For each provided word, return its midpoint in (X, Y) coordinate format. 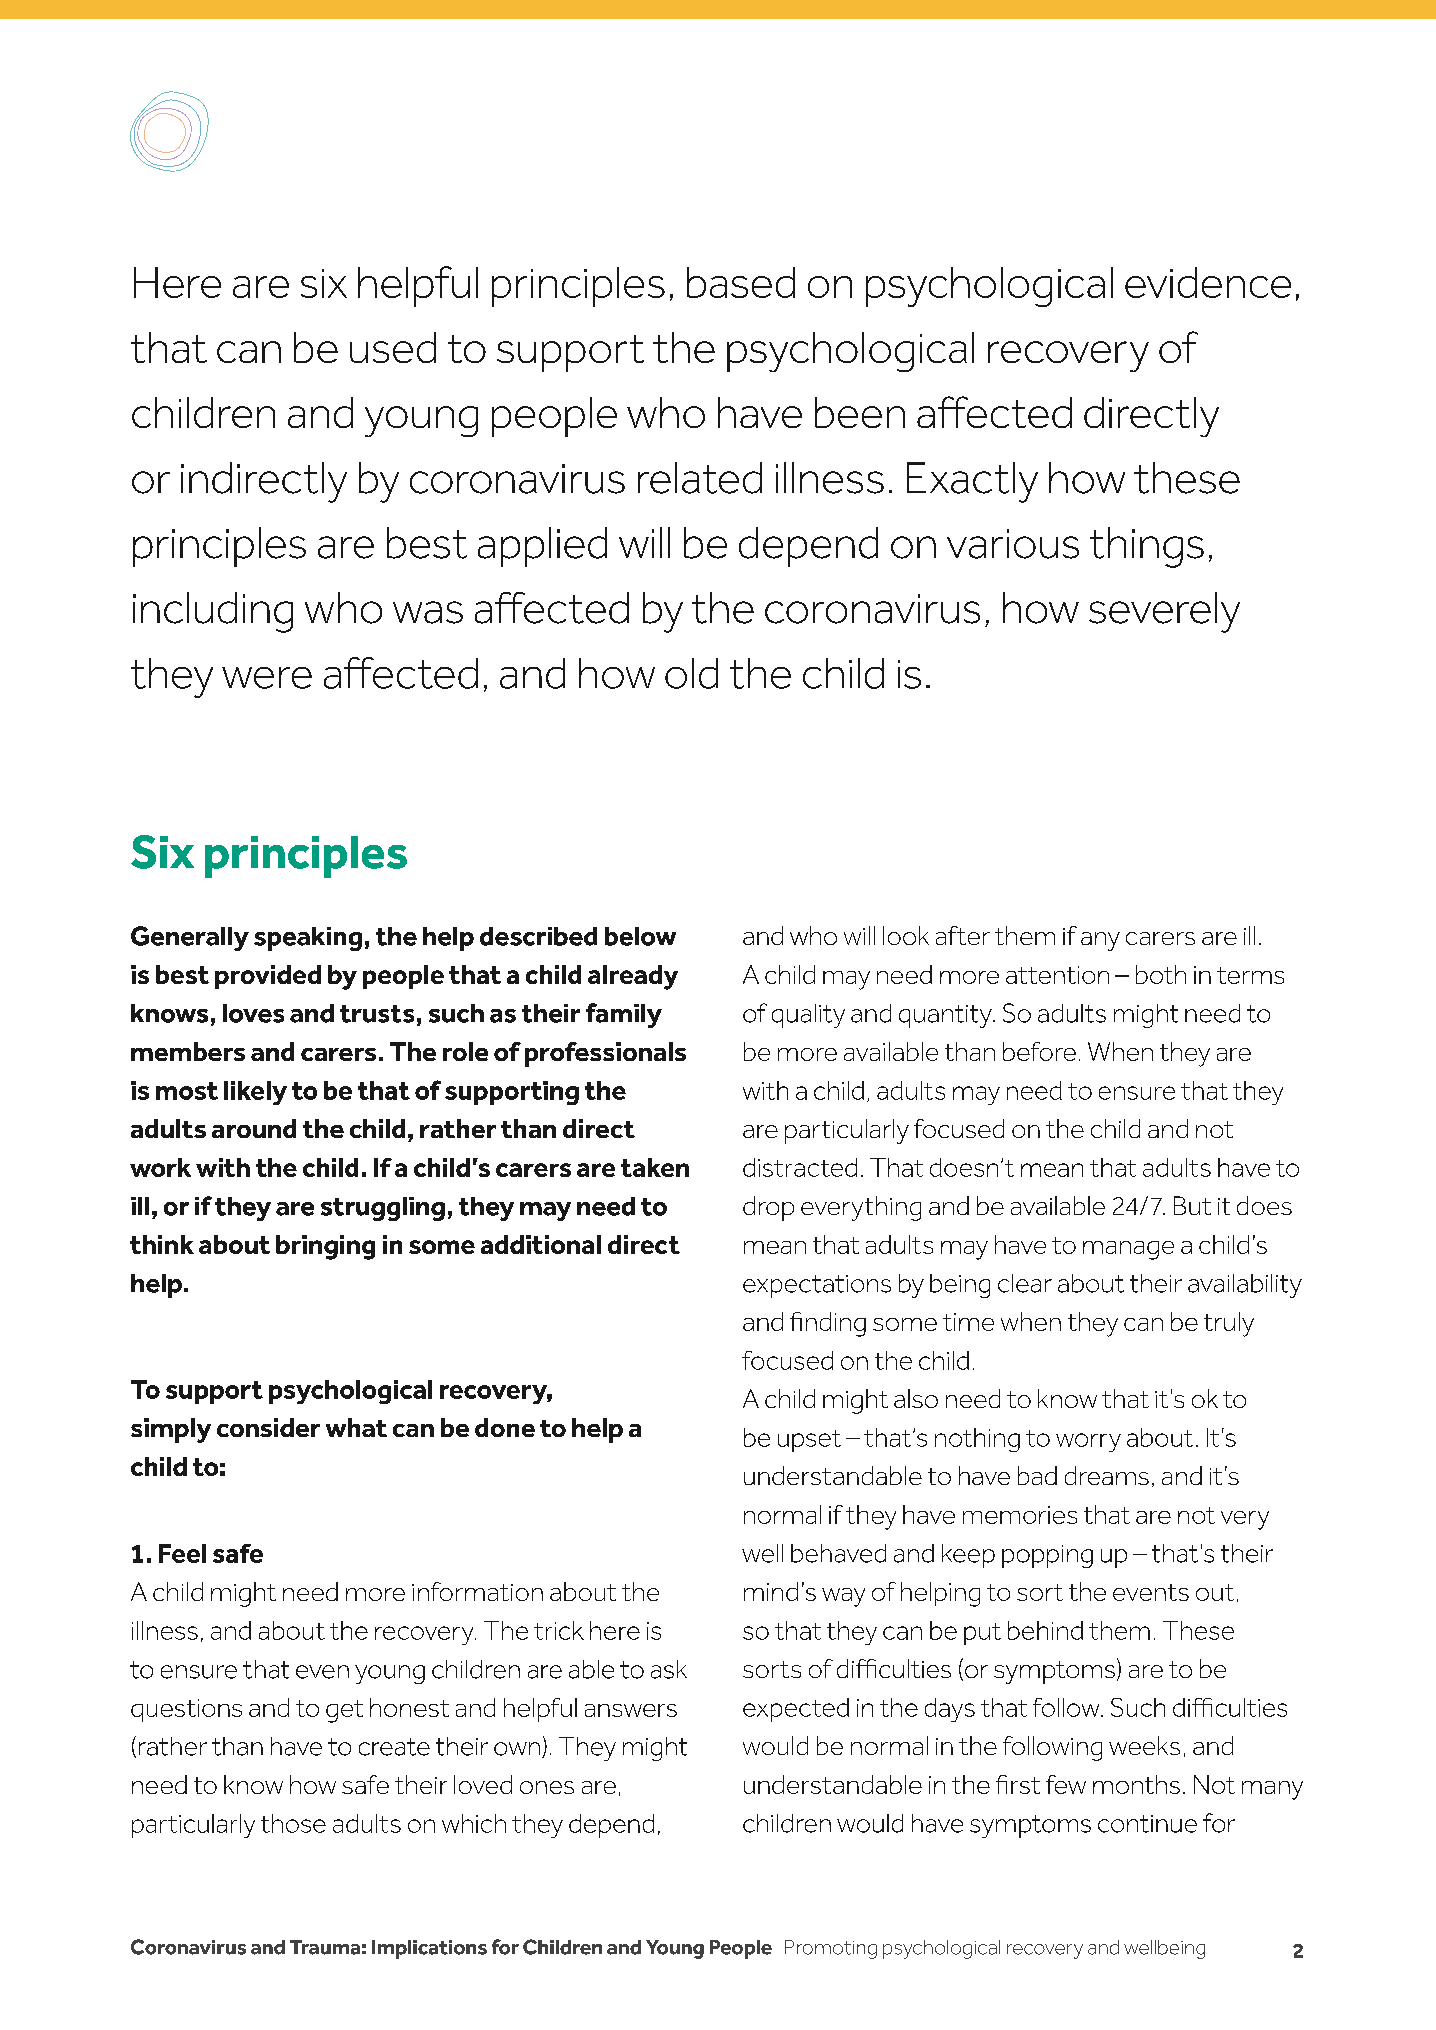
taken (655, 1167)
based (741, 282)
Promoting (831, 1949)
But (1192, 1205)
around (254, 1128)
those (293, 1823)
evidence (1208, 282)
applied (542, 547)
